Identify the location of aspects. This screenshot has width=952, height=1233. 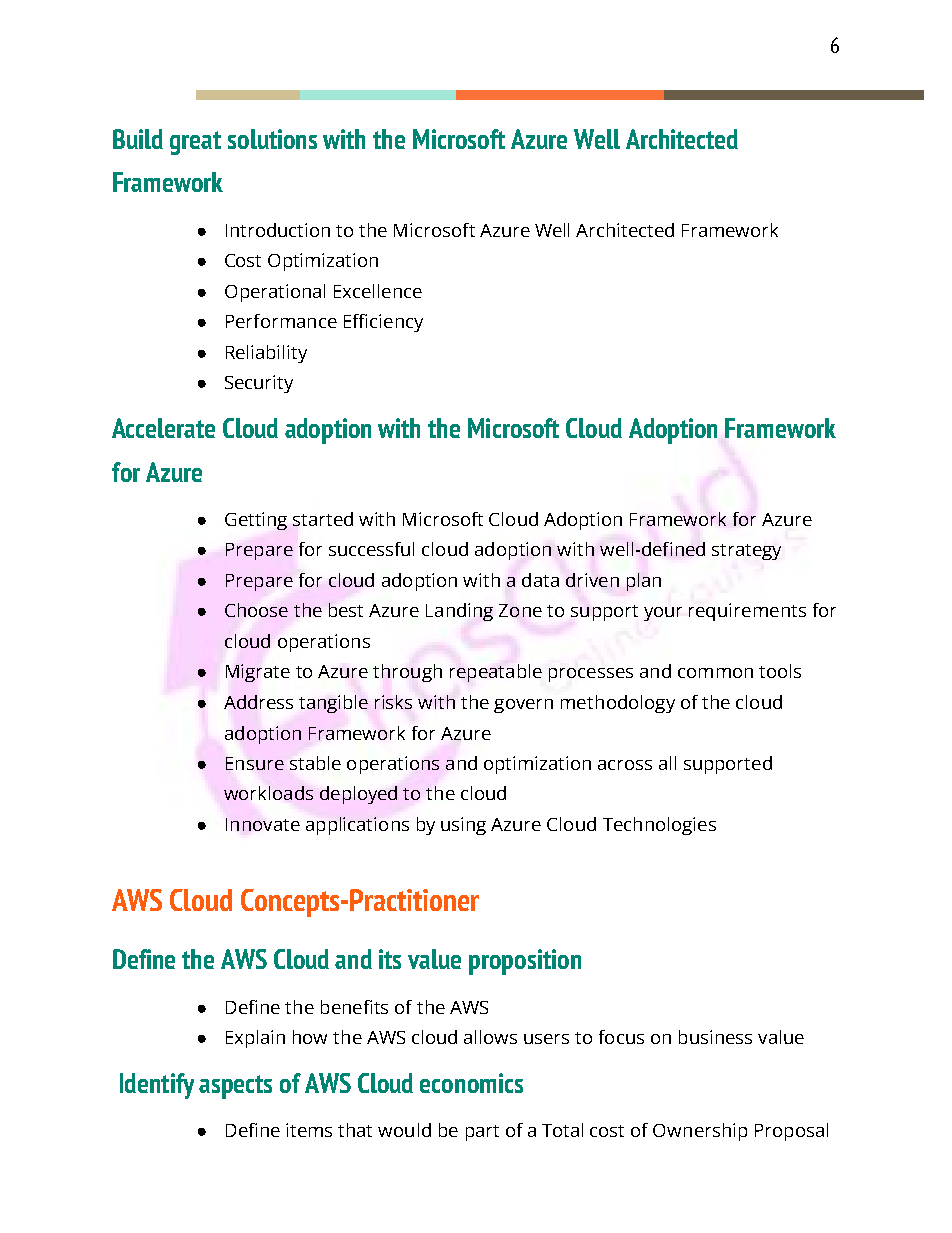
(235, 1087).
